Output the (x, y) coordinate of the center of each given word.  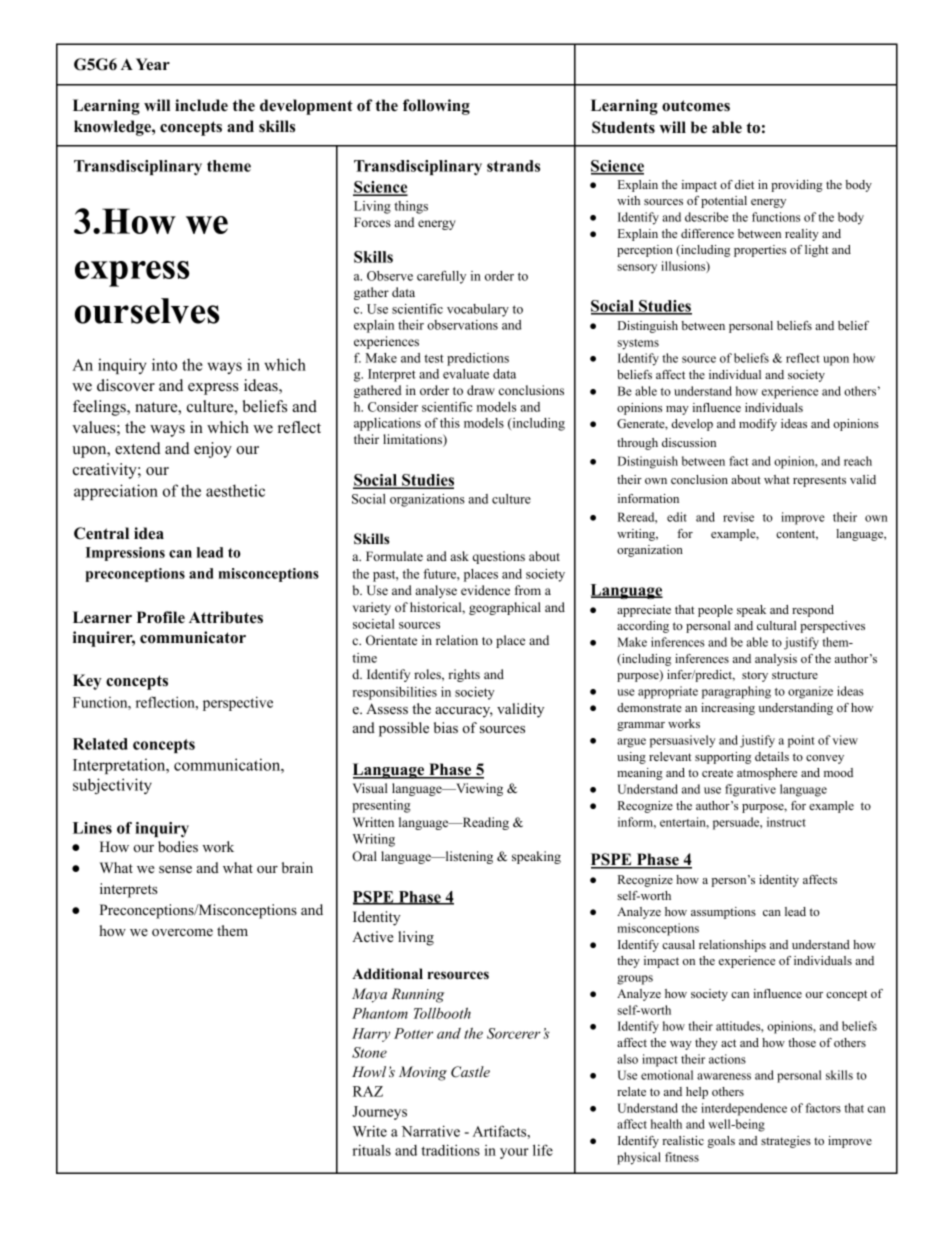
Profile (161, 617)
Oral (364, 856)
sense (175, 869)
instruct (786, 822)
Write (370, 1131)
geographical (505, 608)
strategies (786, 1142)
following (436, 107)
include (201, 105)
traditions (450, 1150)
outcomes (696, 106)
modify (758, 425)
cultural (776, 625)
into (164, 364)
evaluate (466, 374)
